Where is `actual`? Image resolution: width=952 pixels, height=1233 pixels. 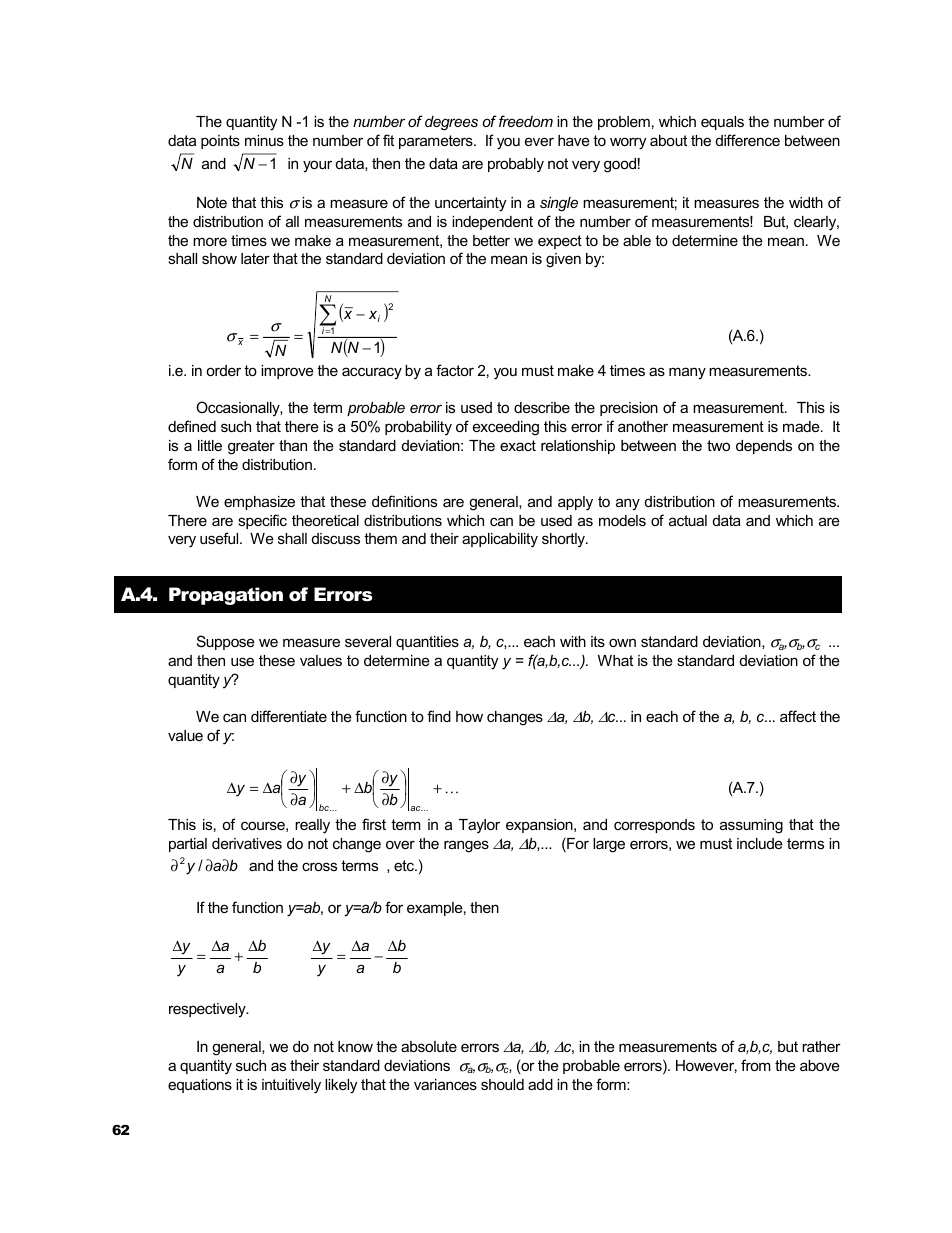
actual is located at coordinates (688, 520).
